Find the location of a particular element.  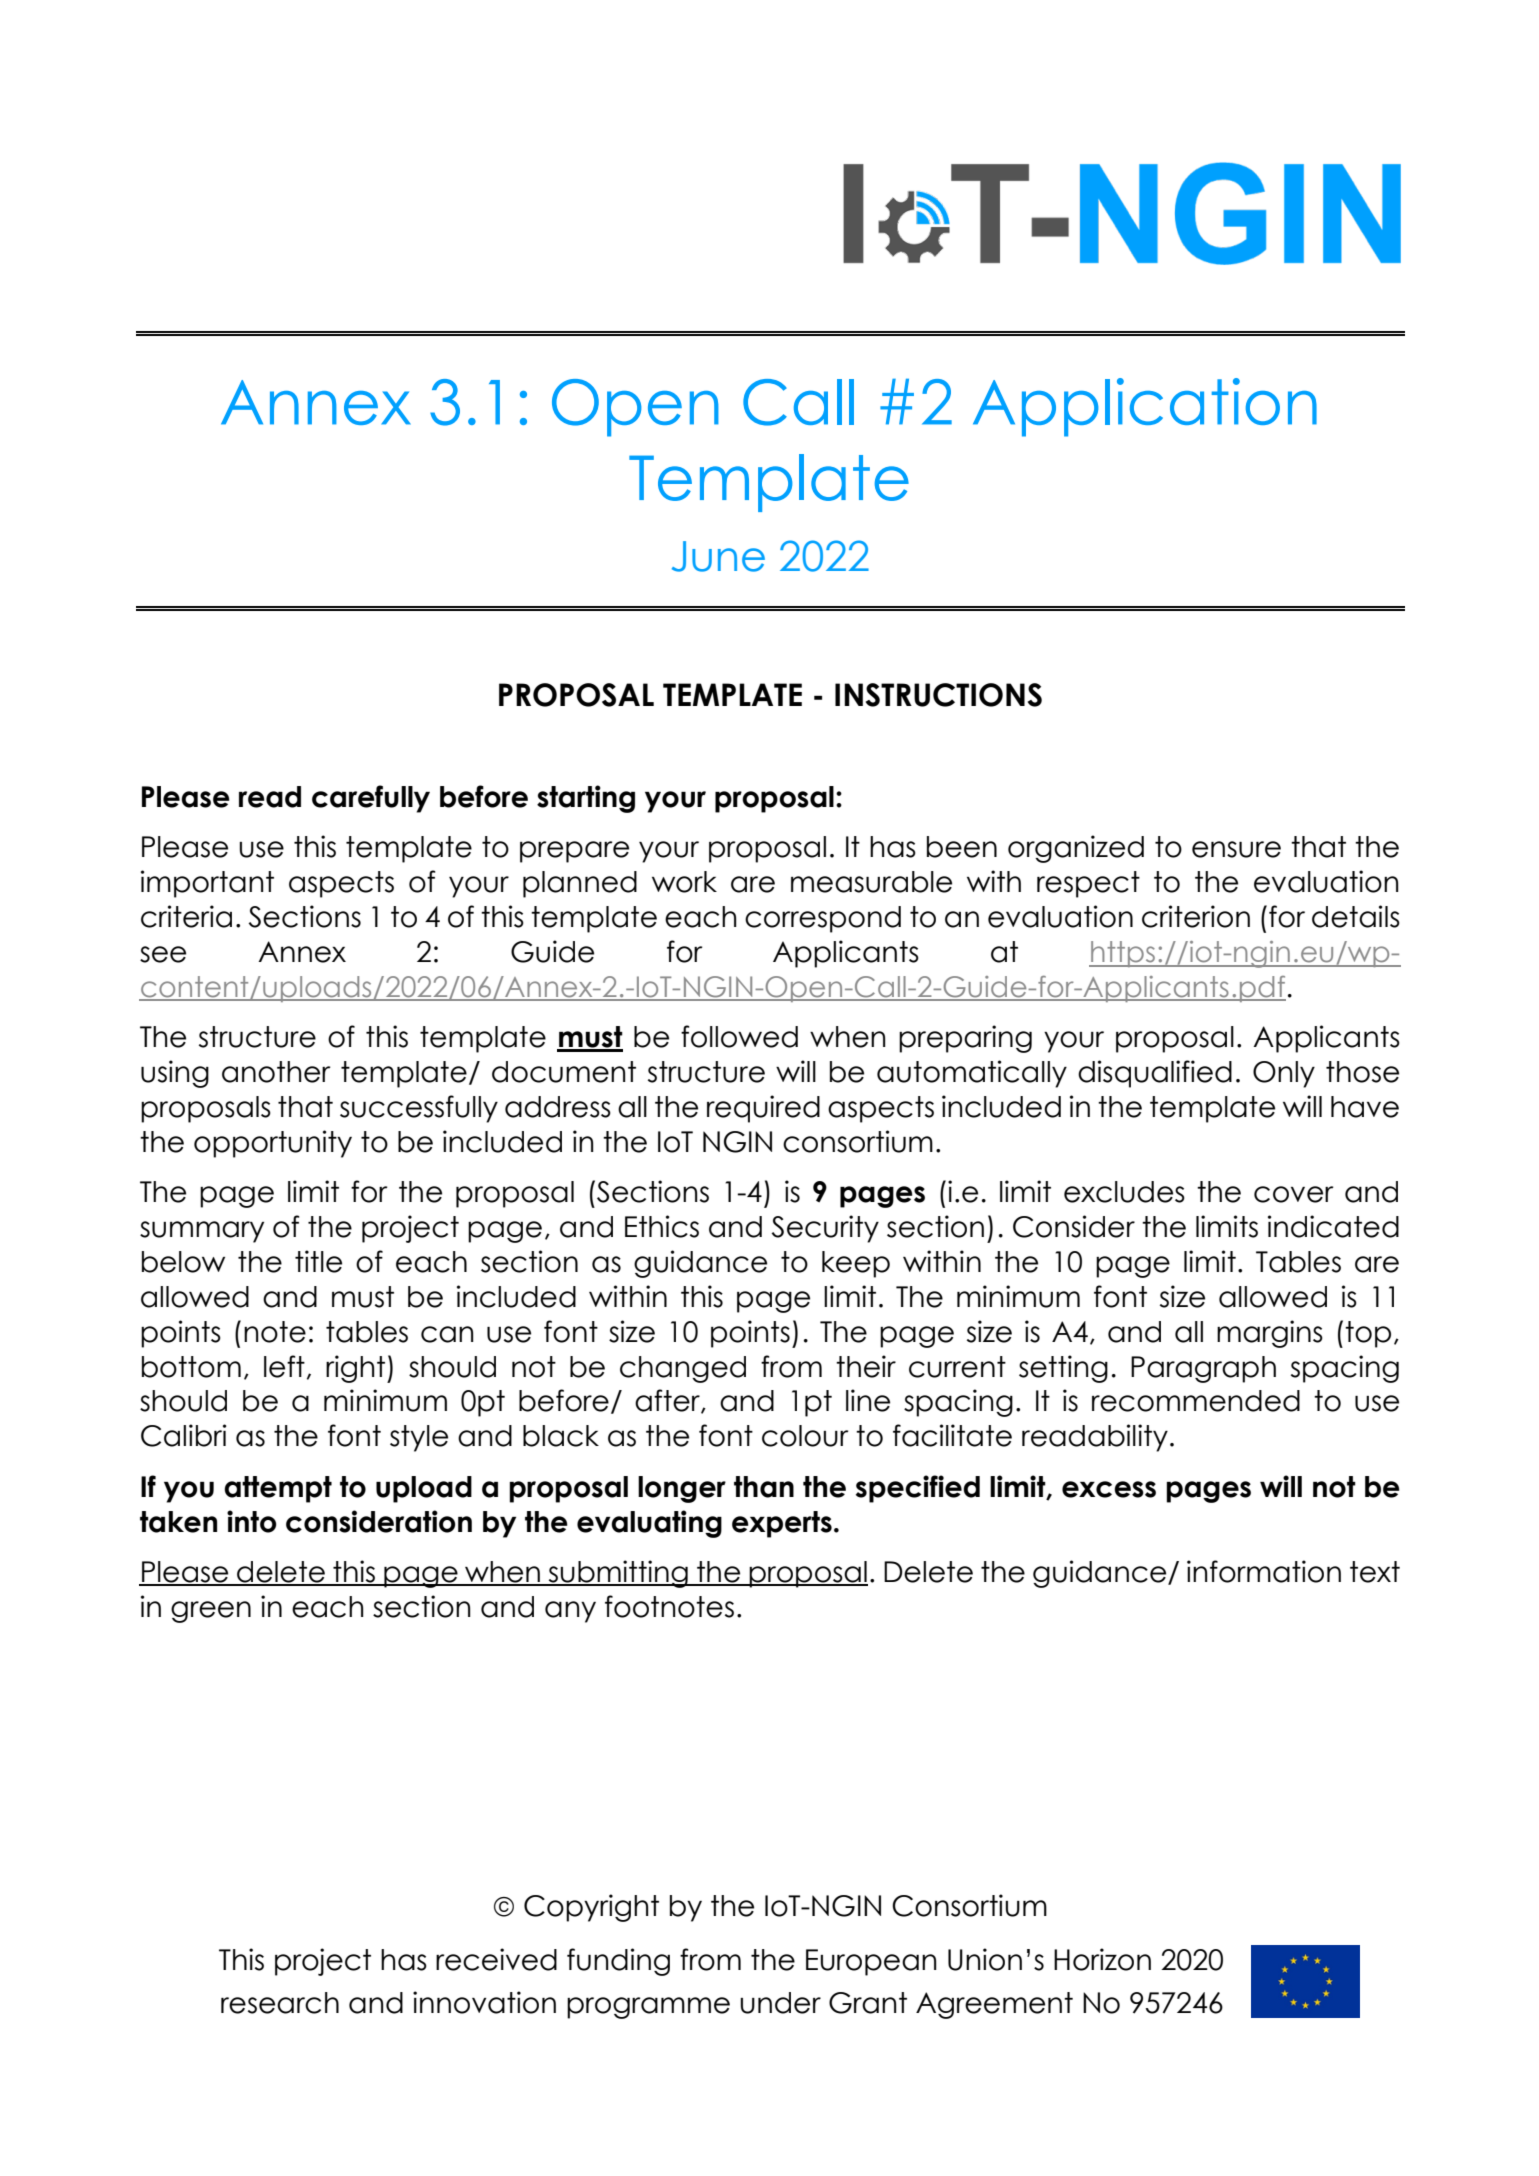

INSTRUCTIONS is located at coordinates (938, 695).
